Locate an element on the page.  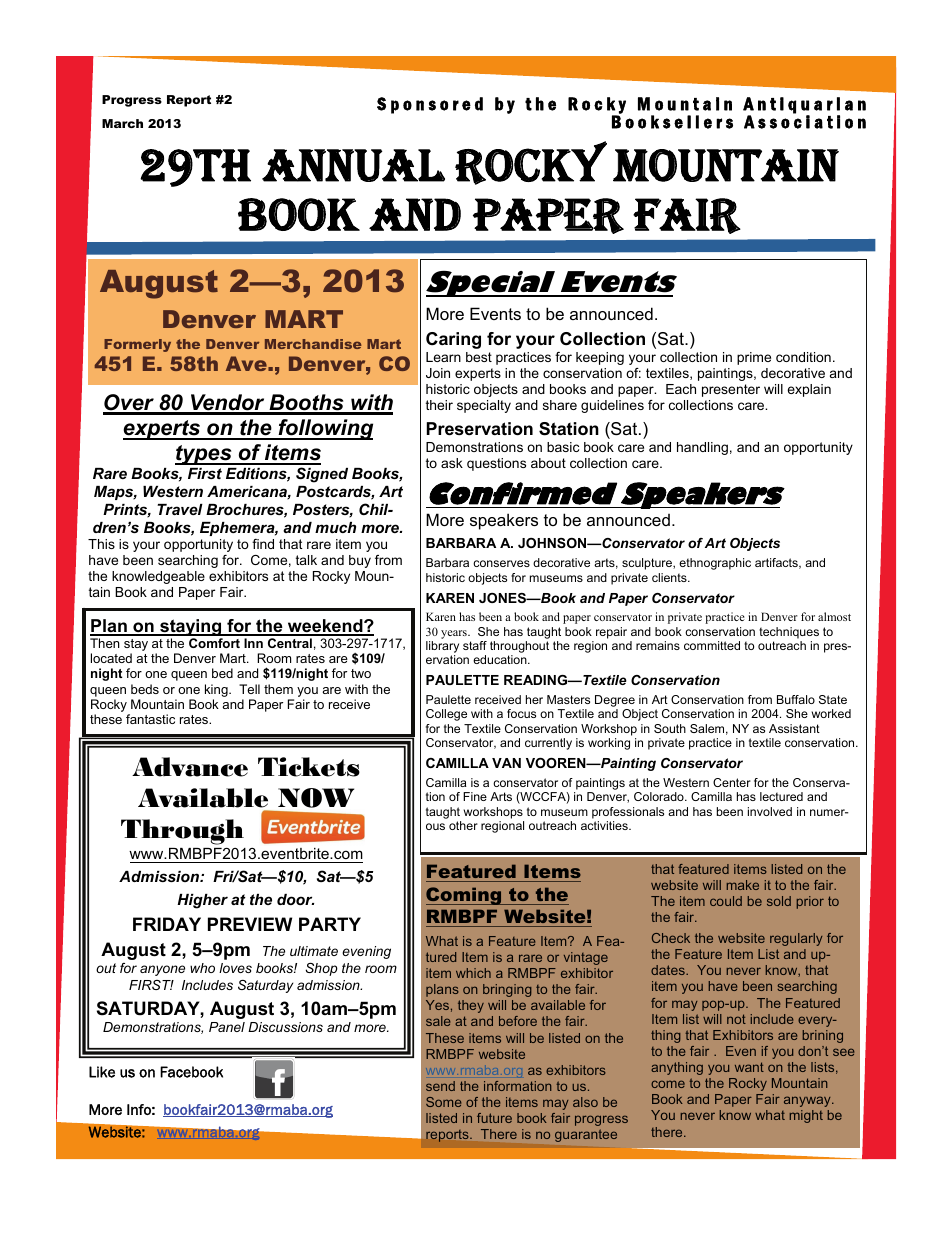
Like is located at coordinates (102, 1072).
